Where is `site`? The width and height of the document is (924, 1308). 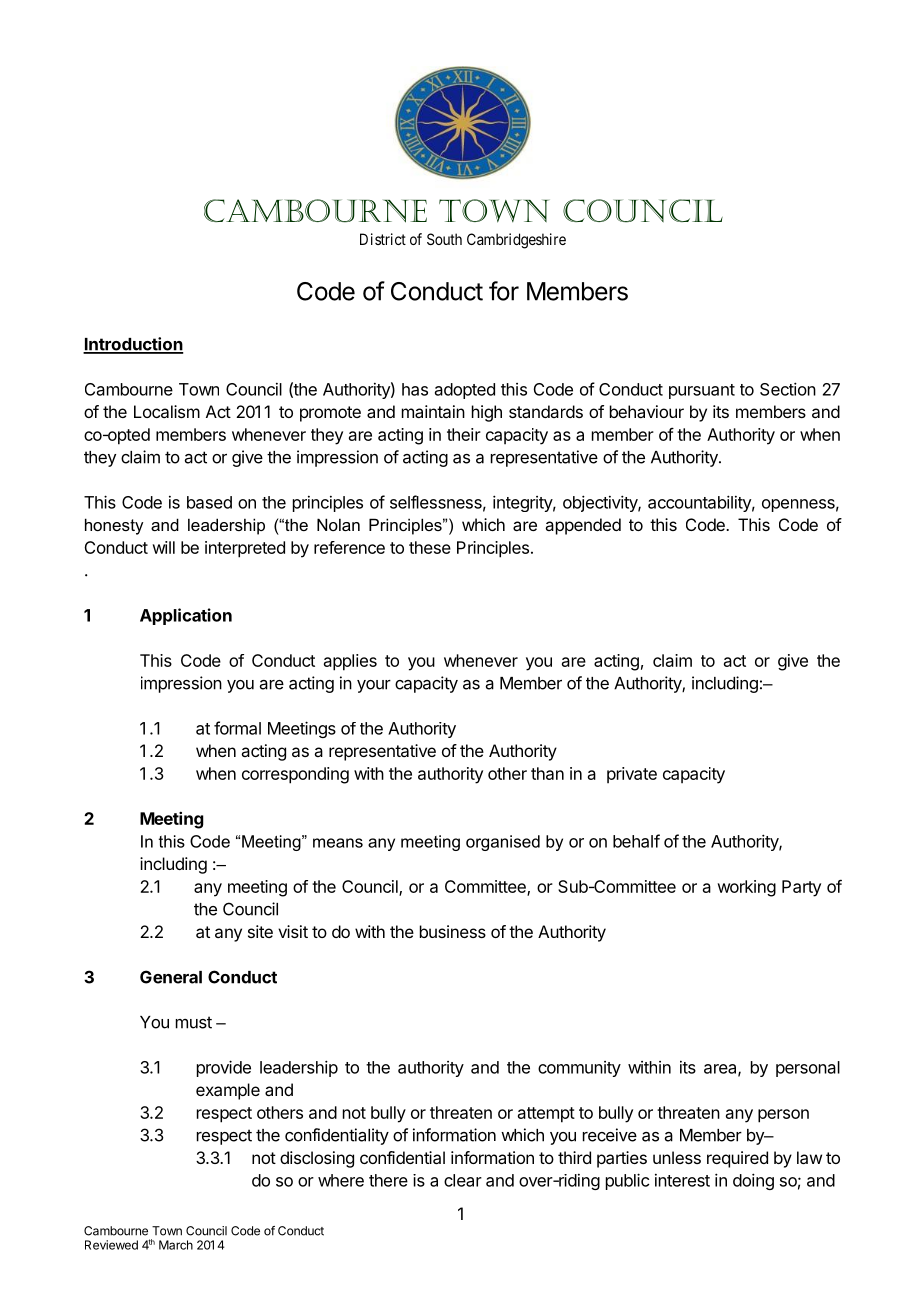 site is located at coordinates (260, 931).
